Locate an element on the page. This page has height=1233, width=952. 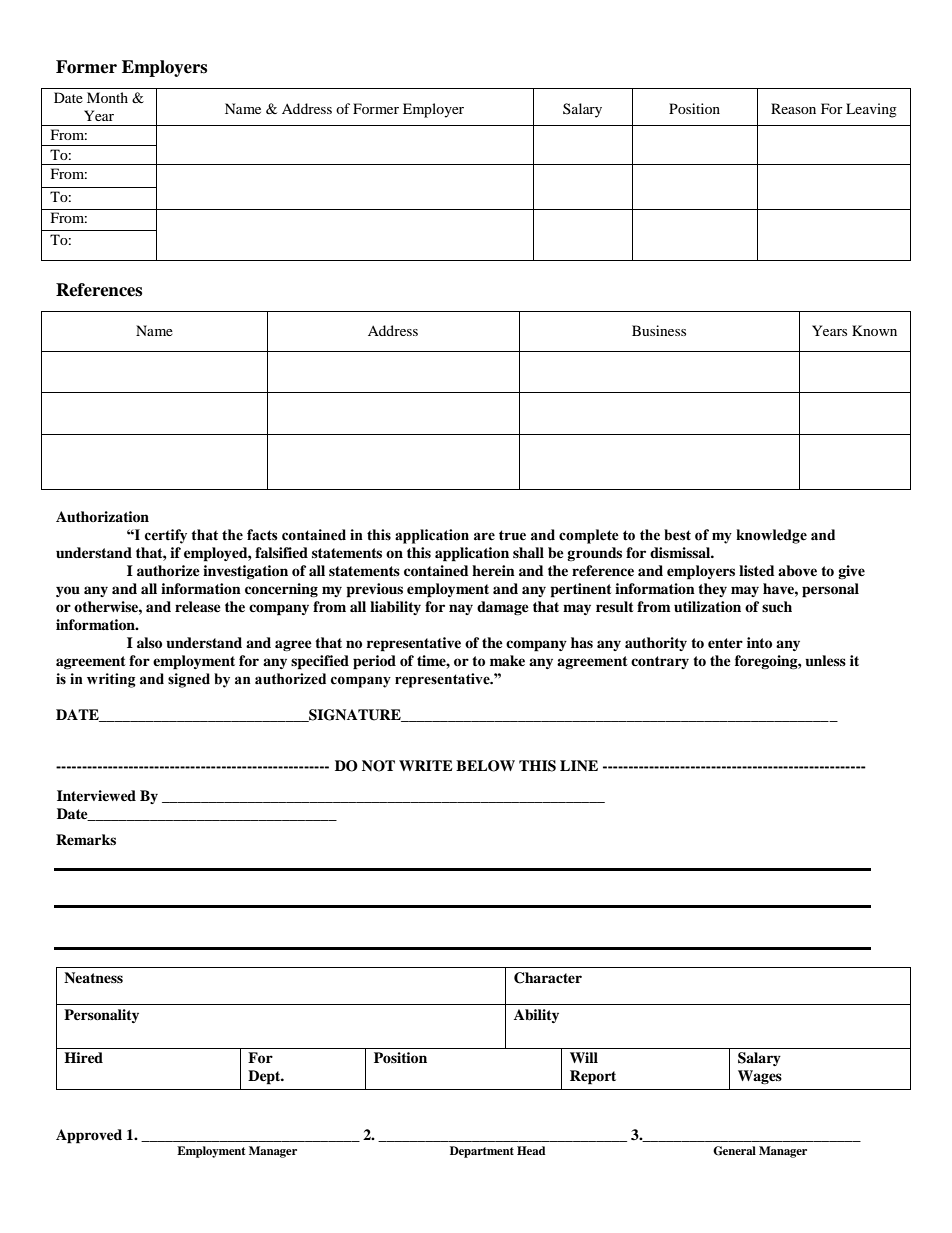
Leaving is located at coordinates (871, 110).
